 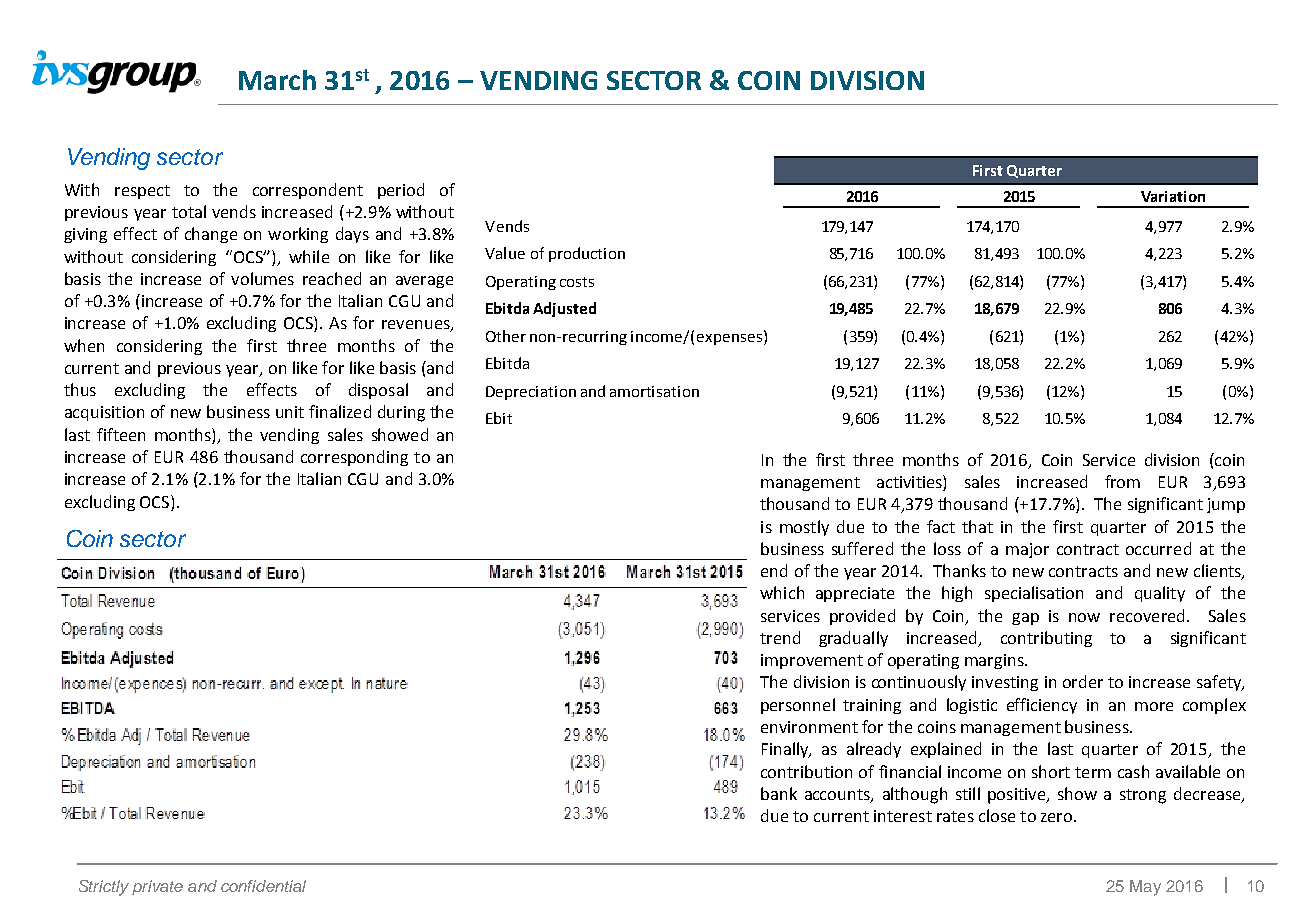 I want to click on from, so click(x=1122, y=481).
